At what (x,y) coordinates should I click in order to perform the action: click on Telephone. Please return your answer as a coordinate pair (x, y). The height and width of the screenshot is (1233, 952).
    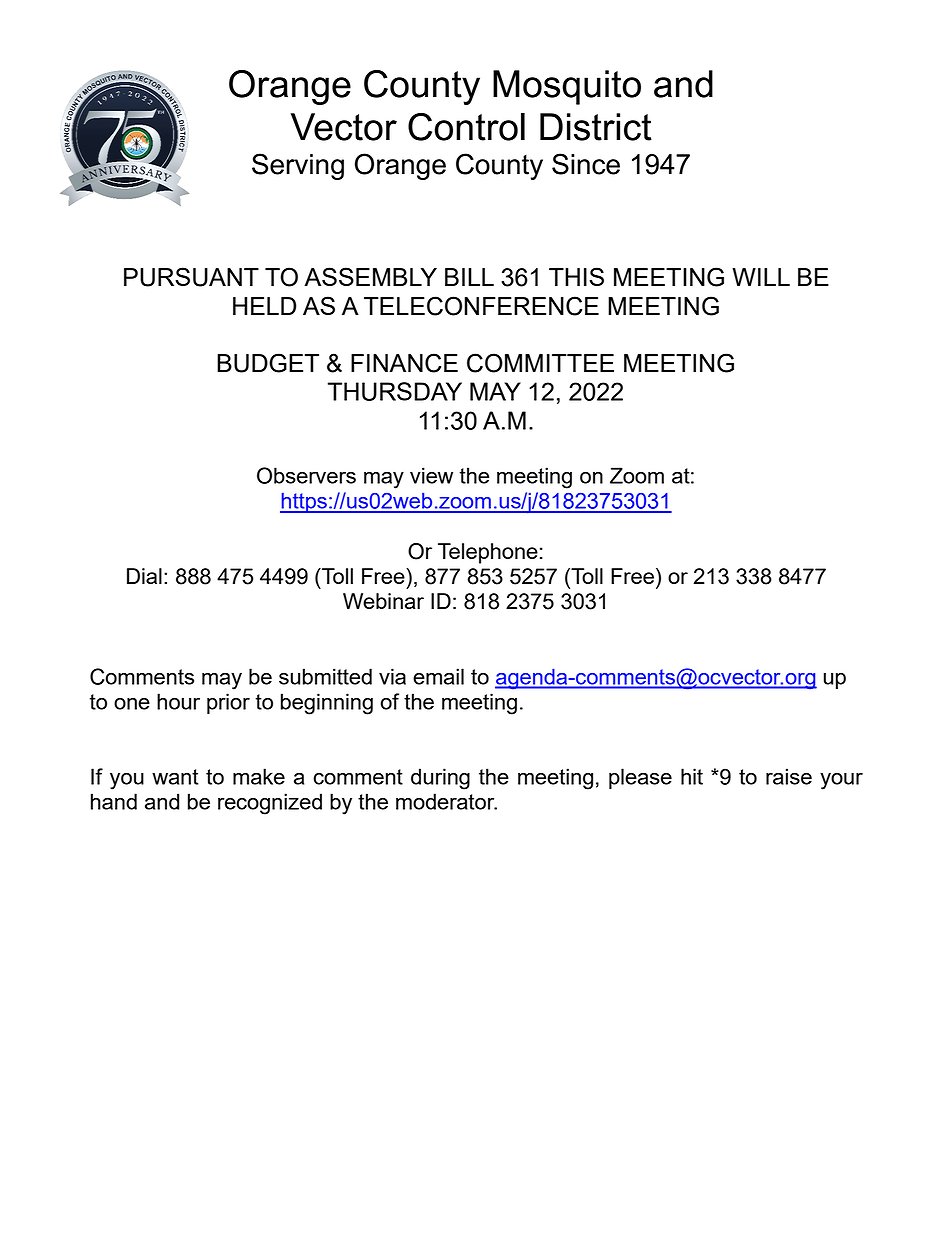
    Looking at the image, I should click on (488, 553).
